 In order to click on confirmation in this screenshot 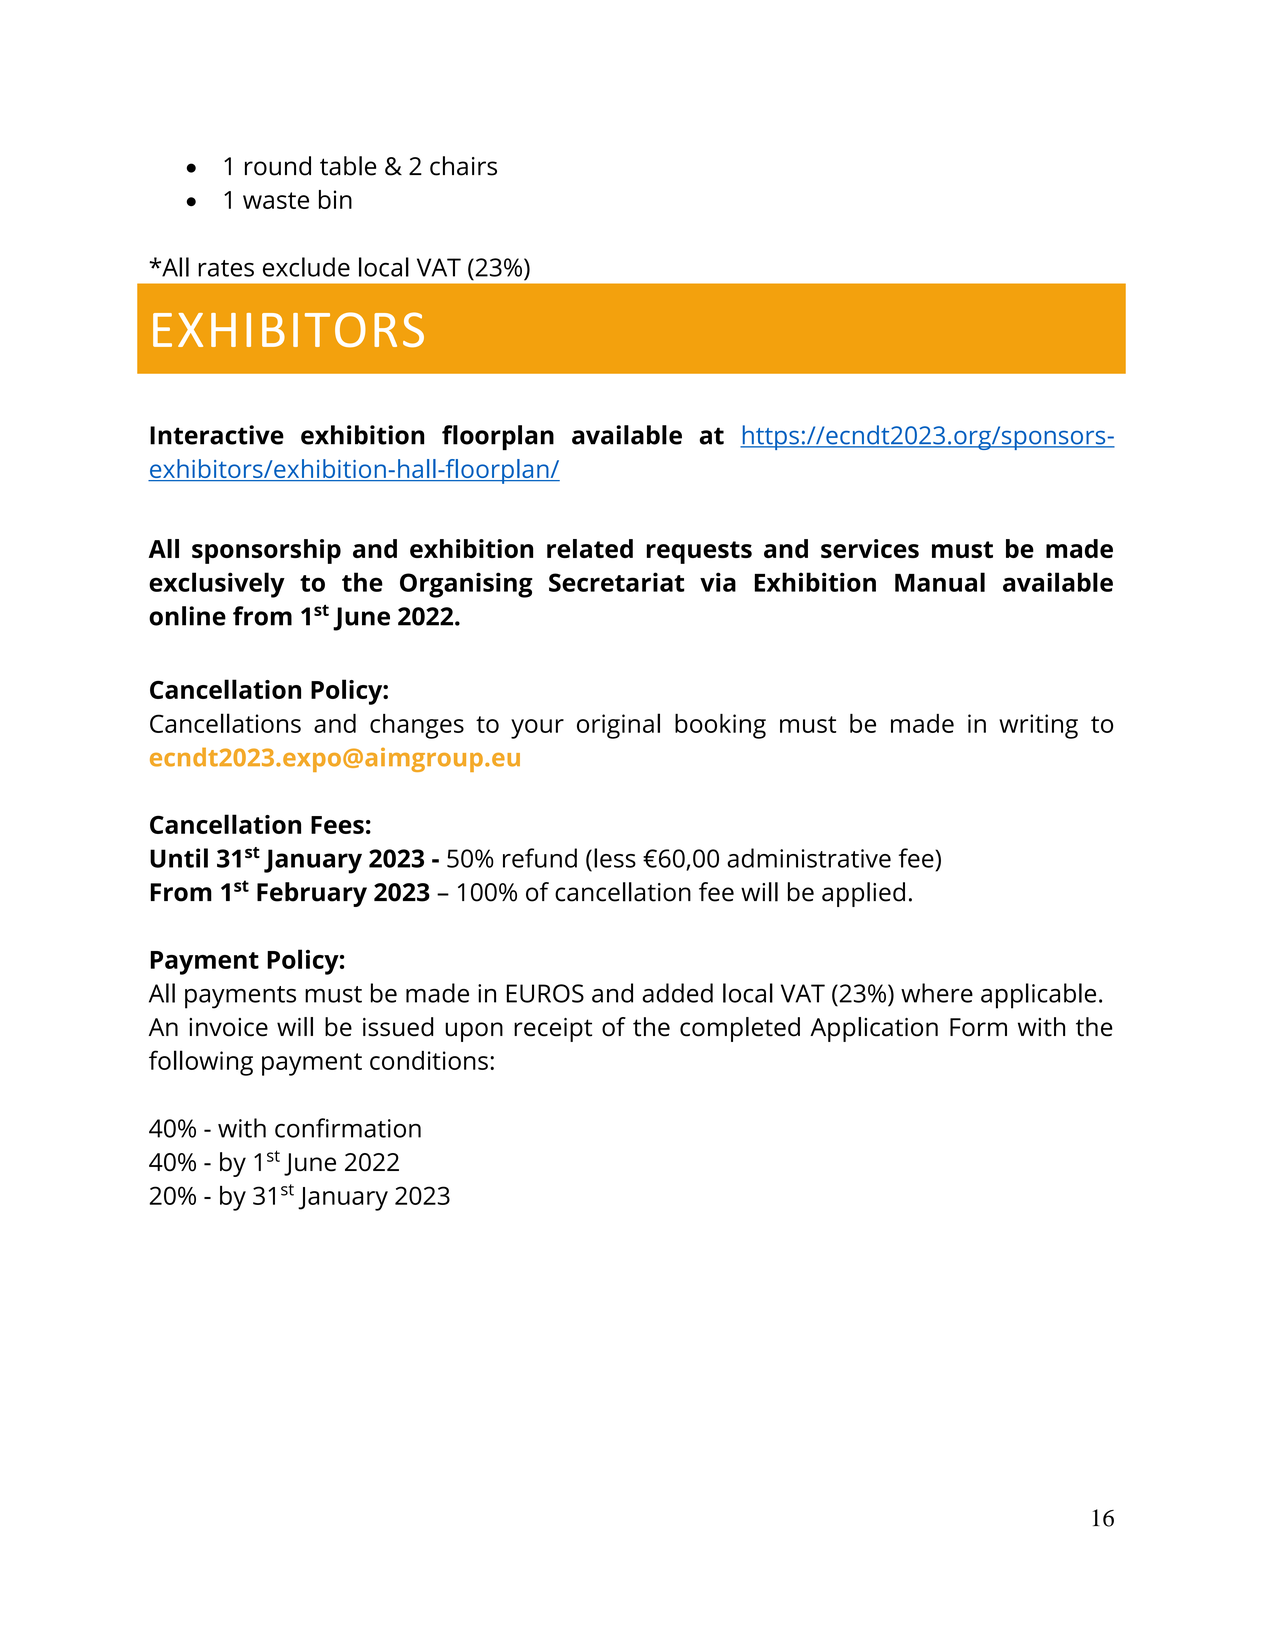, I will do `click(348, 1128)`.
